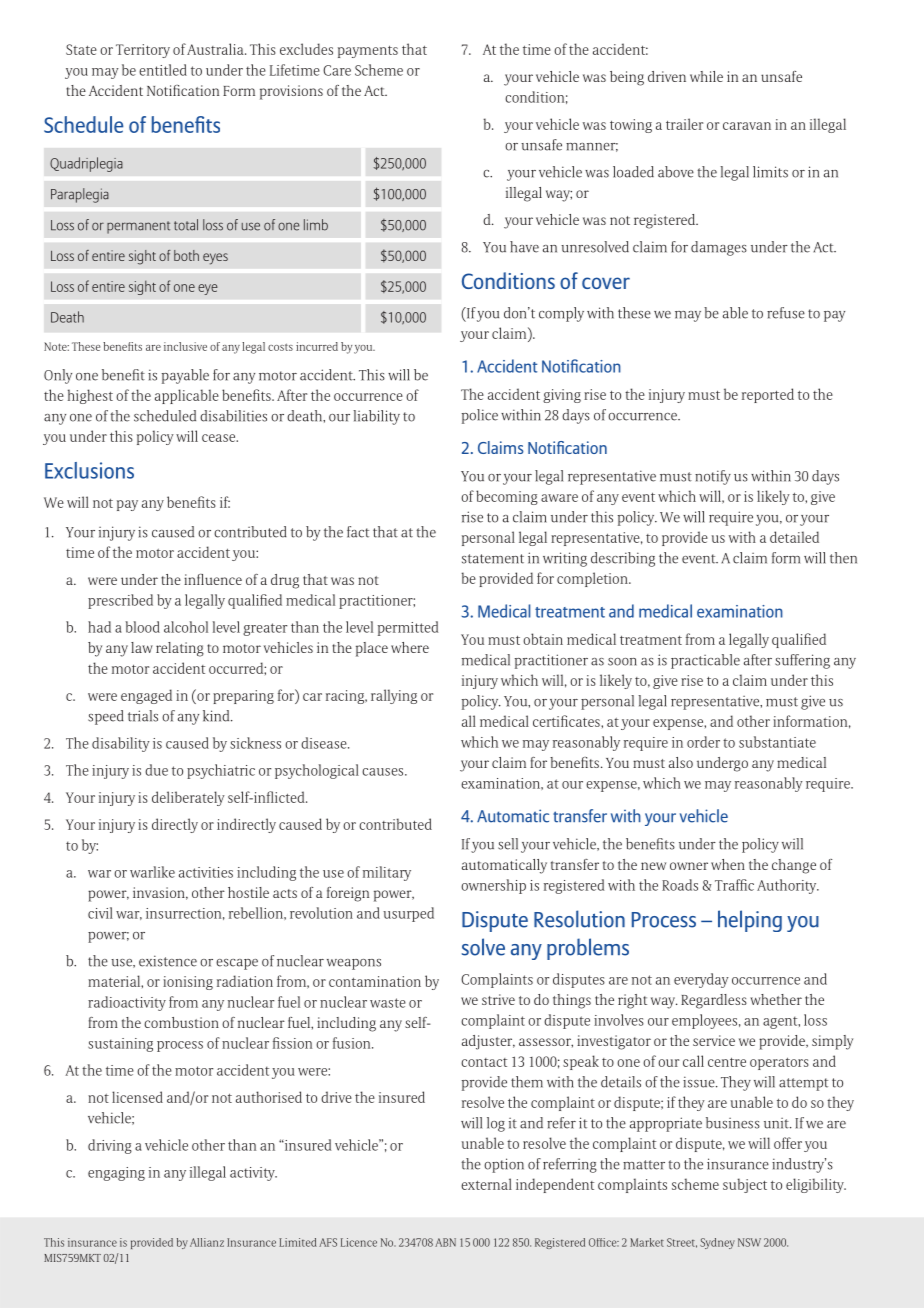 The height and width of the screenshot is (1308, 924). Describe the element at coordinates (480, 416) in the screenshot. I see `police` at that location.
